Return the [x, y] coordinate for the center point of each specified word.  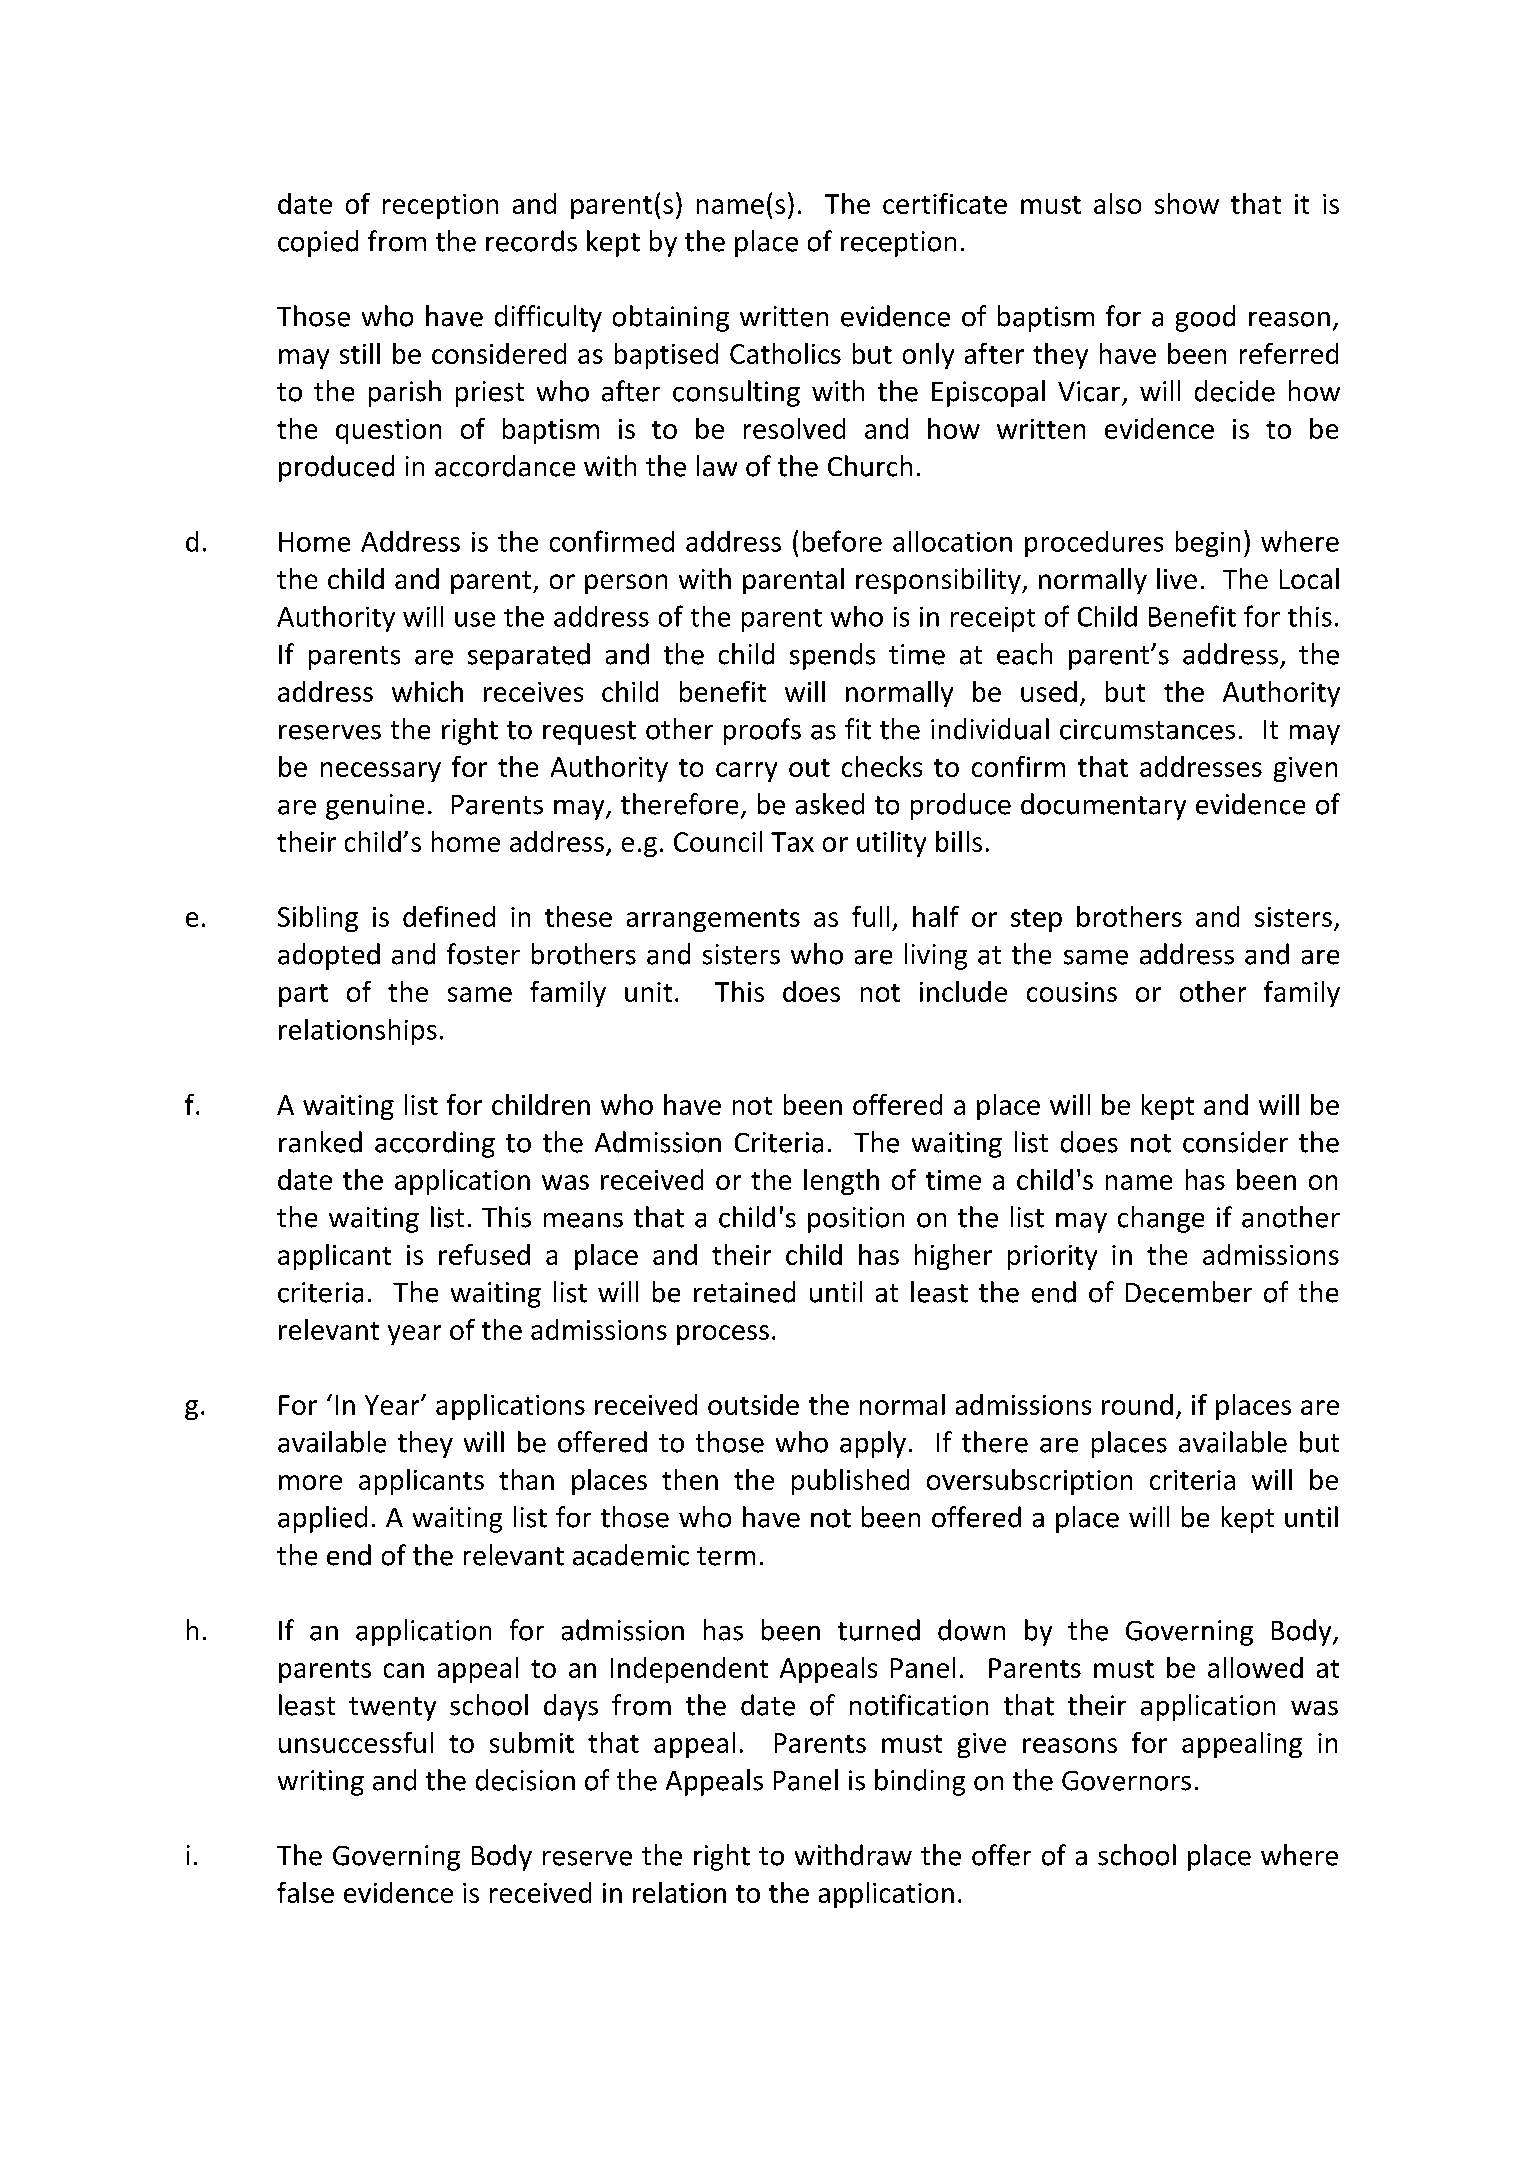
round [1137, 1404]
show [1187, 203]
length [841, 1182]
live [1177, 578]
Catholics [785, 353]
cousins [1072, 992]
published [850, 1482]
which [427, 691]
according [435, 1144]
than [526, 1479]
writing [321, 1783]
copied [318, 243]
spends [832, 656]
